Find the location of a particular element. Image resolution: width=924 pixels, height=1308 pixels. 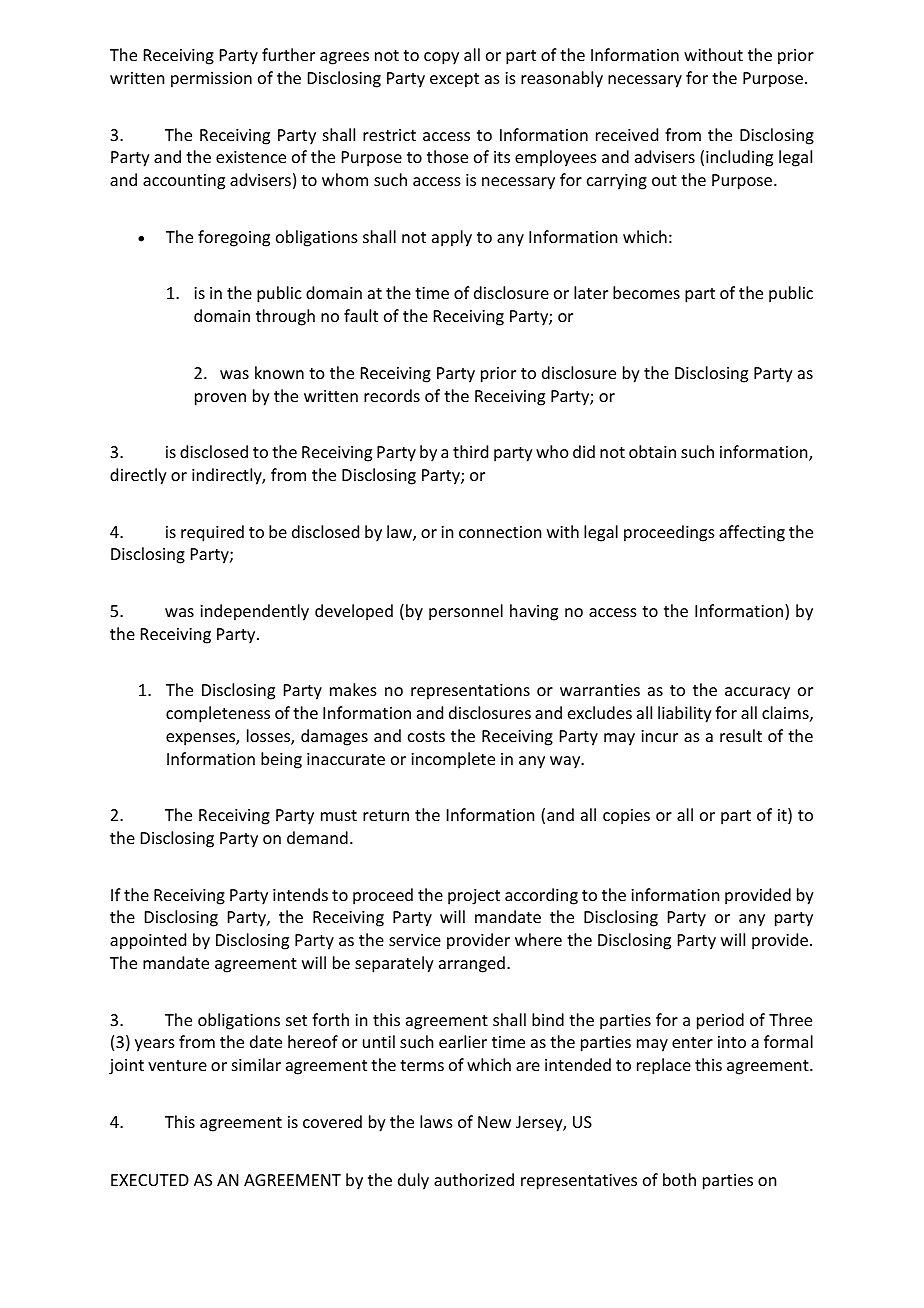

permission is located at coordinates (211, 80).
